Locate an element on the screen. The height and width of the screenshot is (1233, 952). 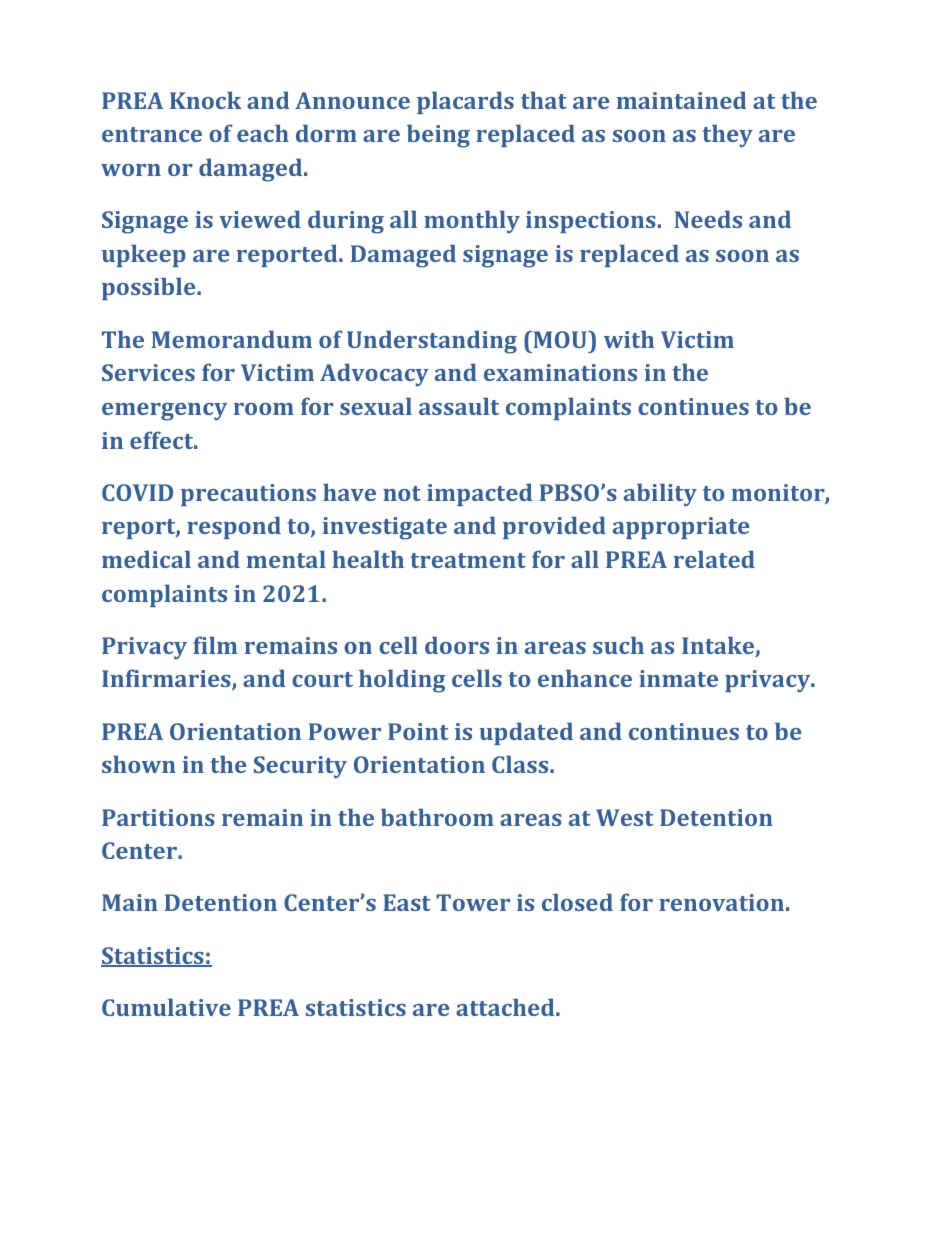
Knock is located at coordinates (206, 100).
